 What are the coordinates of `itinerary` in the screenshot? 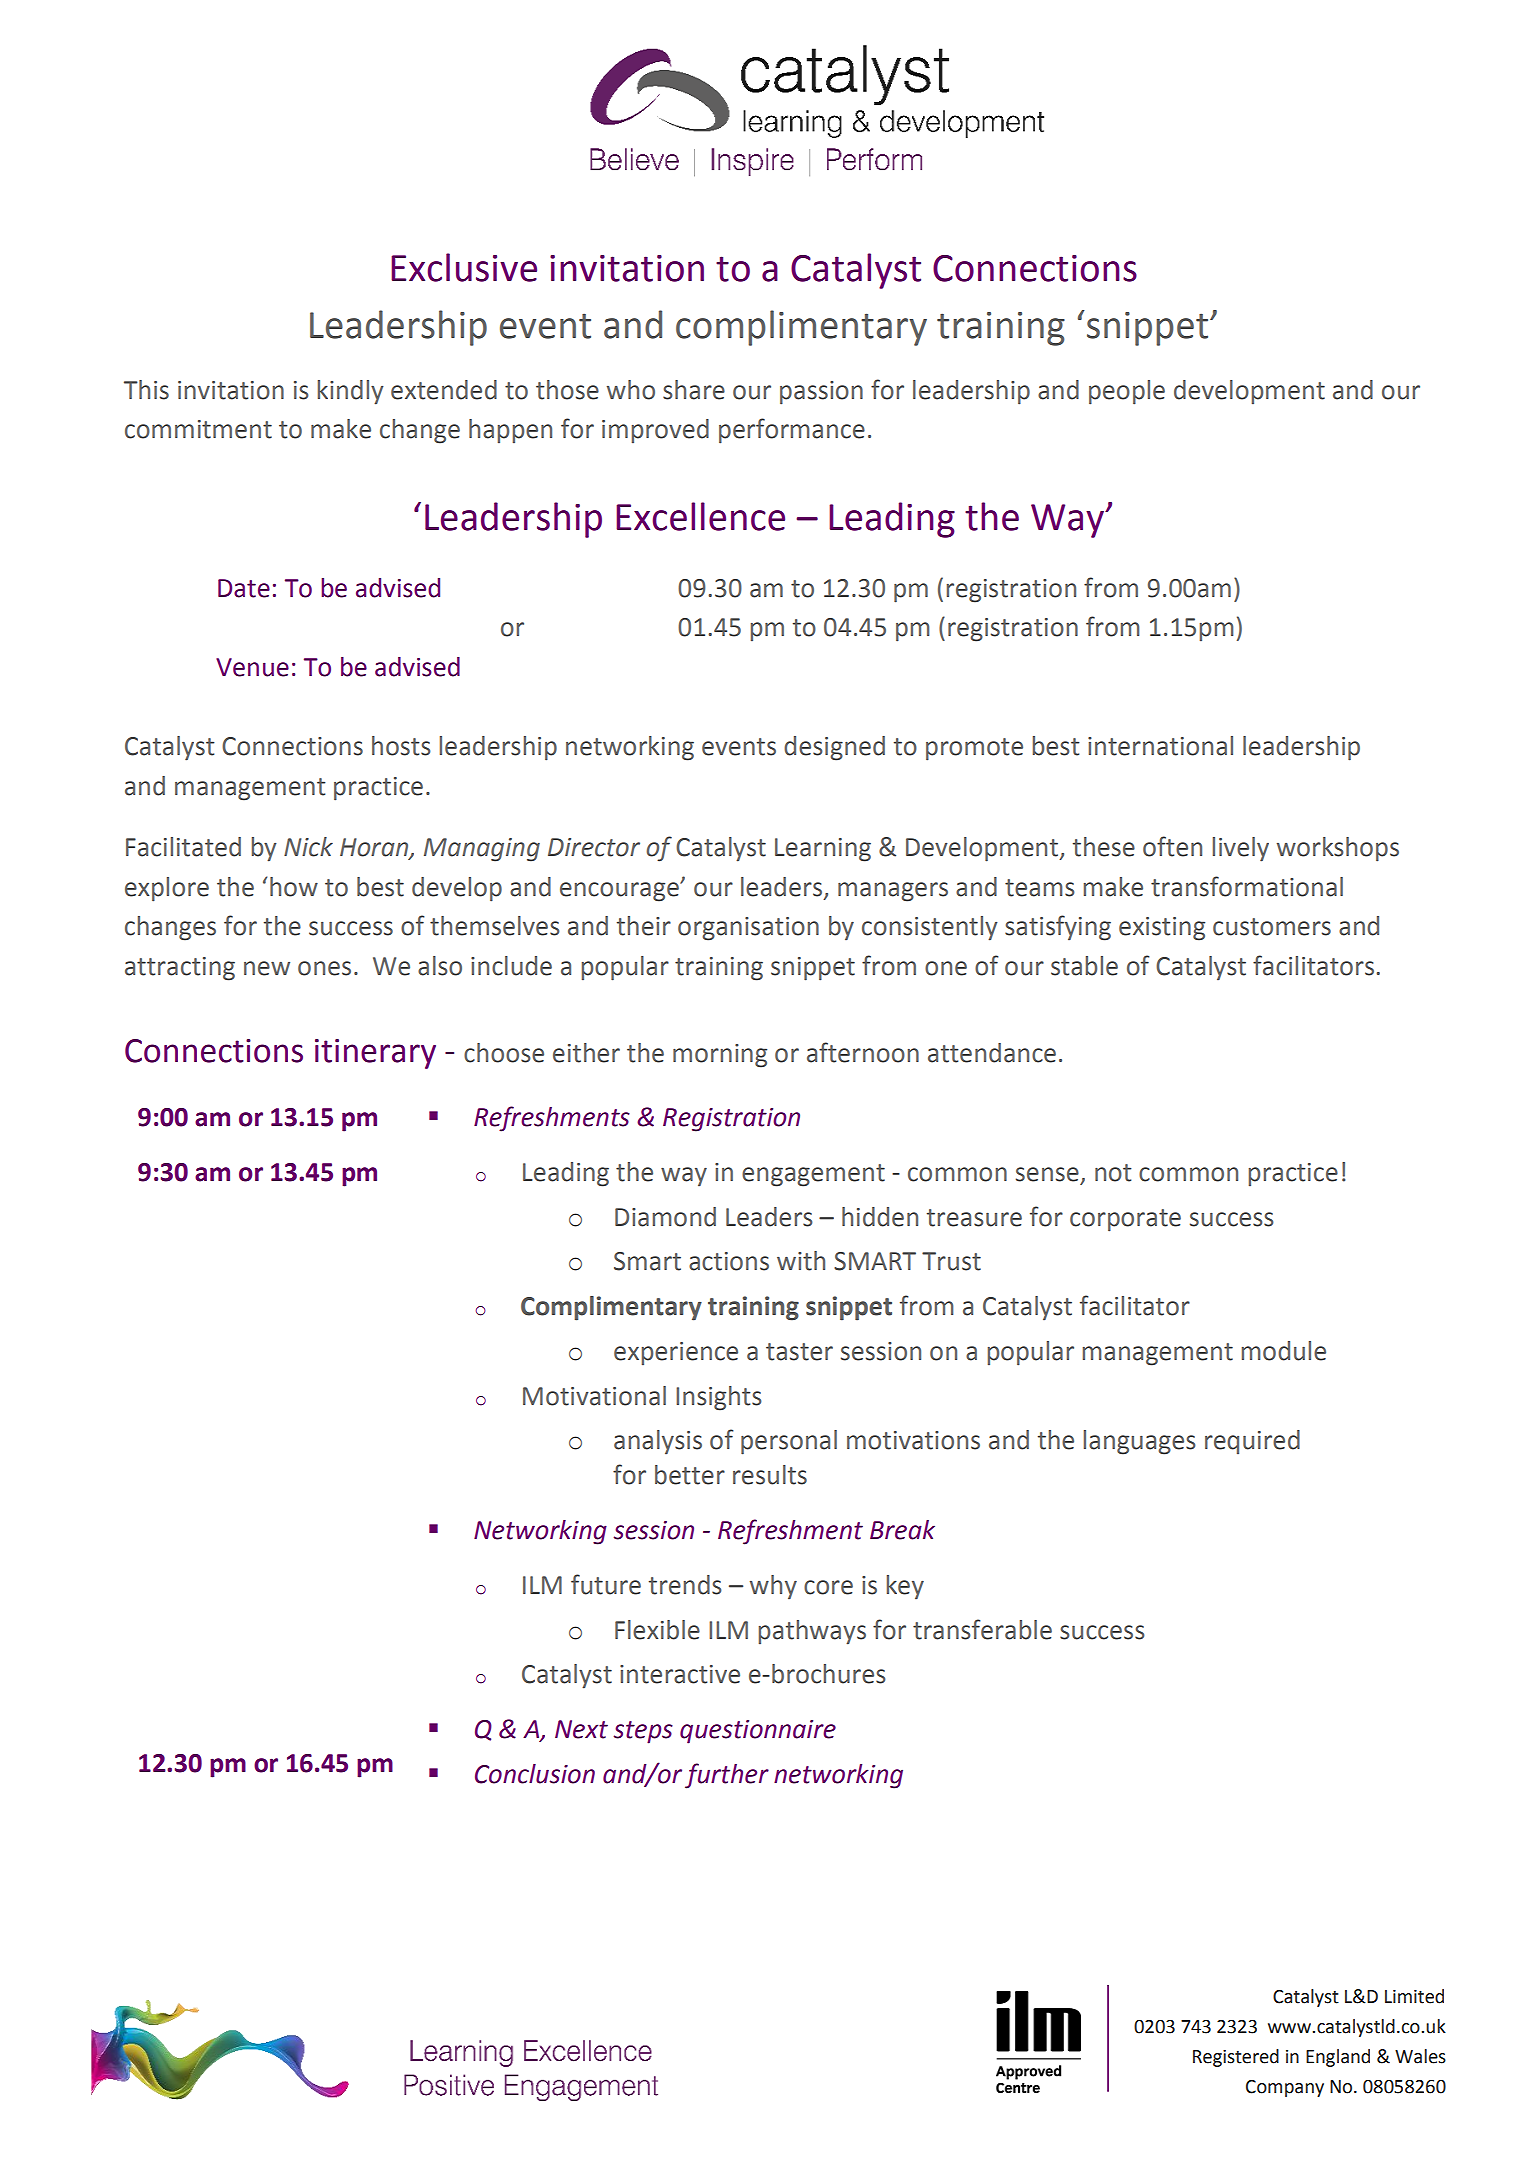 It's located at (375, 1054).
